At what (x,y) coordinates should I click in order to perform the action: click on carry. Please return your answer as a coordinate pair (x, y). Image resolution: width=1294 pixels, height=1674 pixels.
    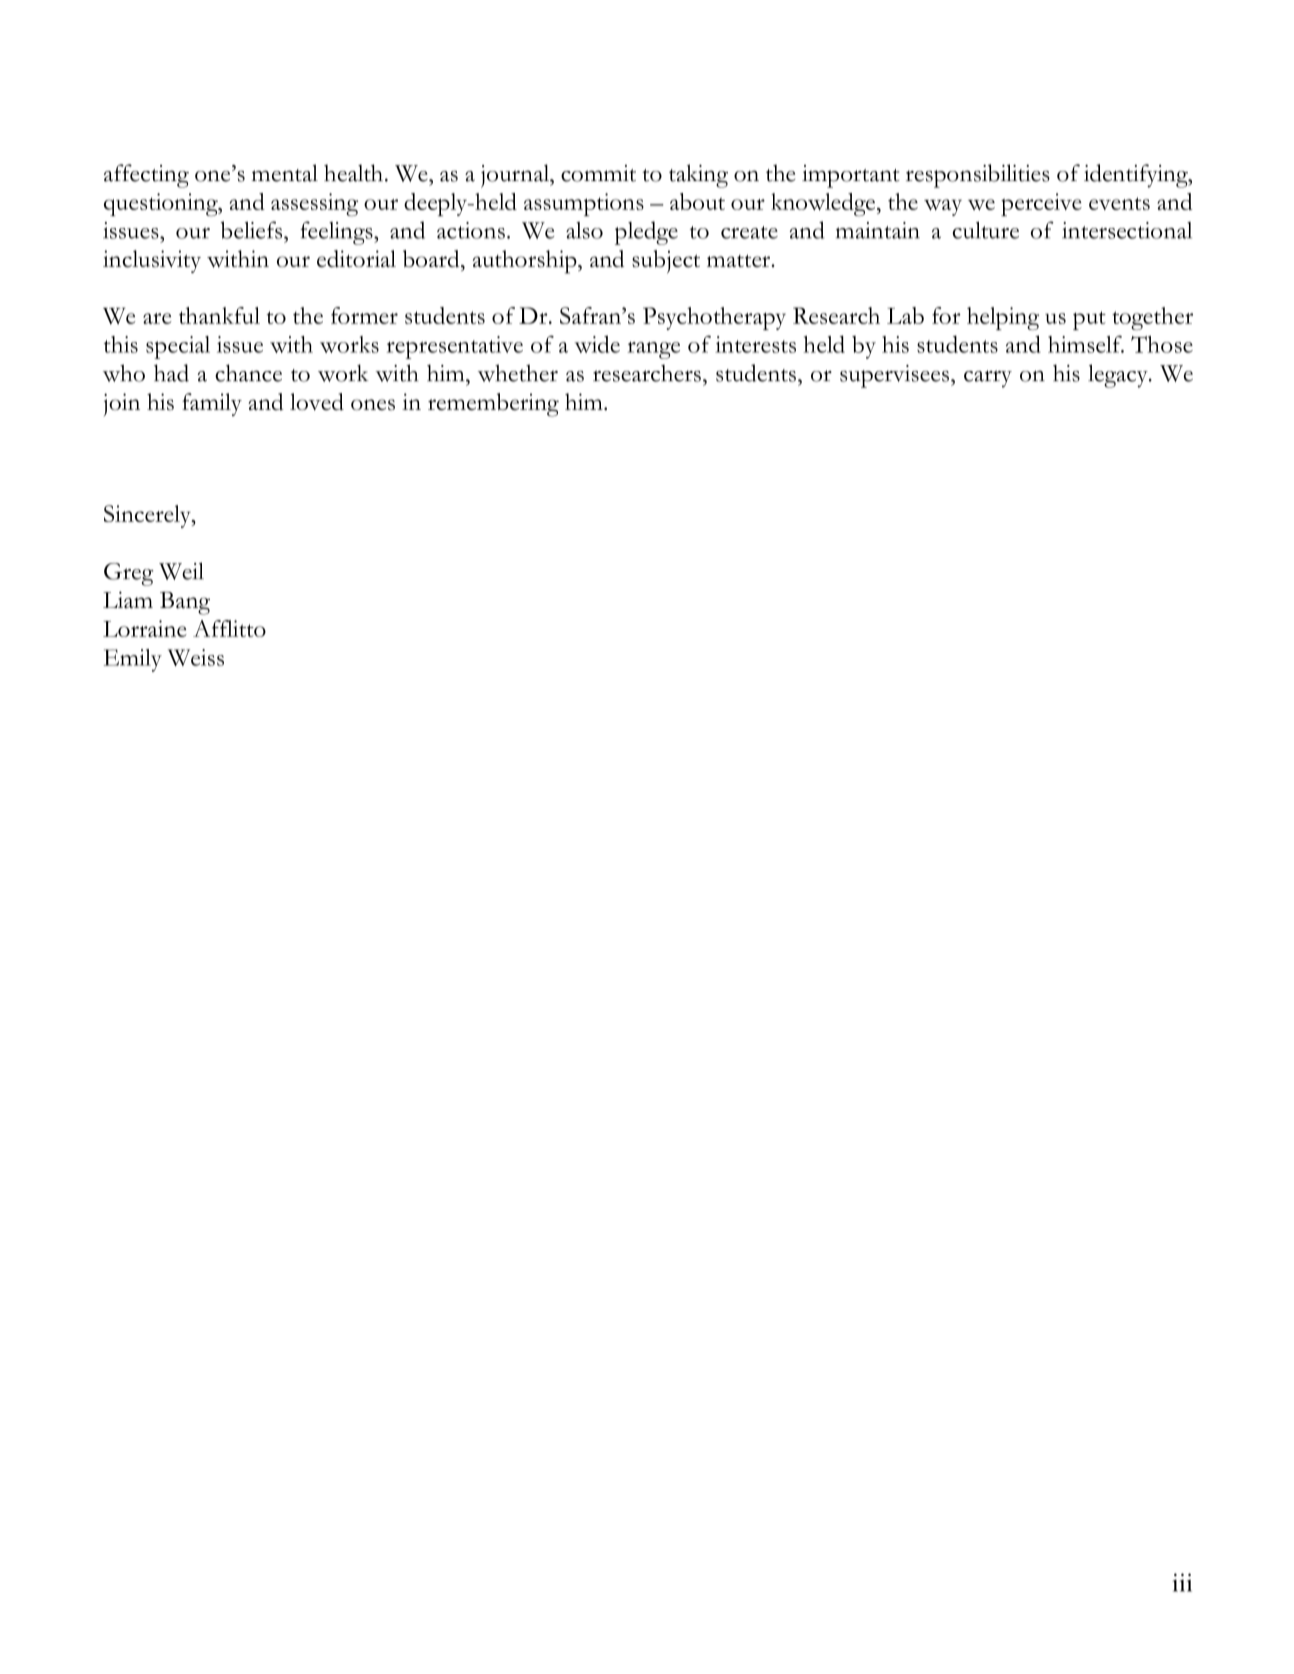
    Looking at the image, I should click on (988, 379).
